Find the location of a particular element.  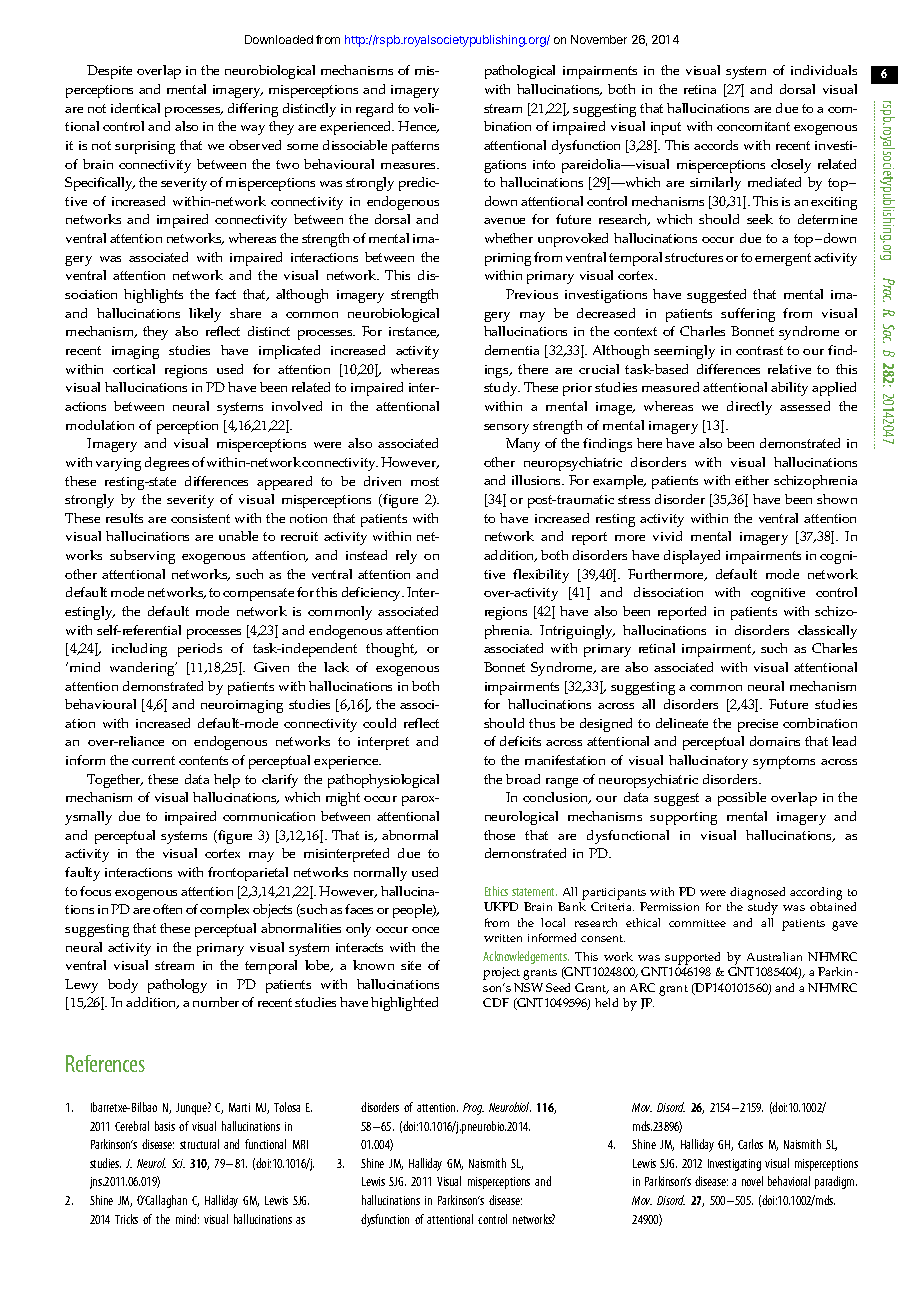

Sci is located at coordinates (178, 1163).
